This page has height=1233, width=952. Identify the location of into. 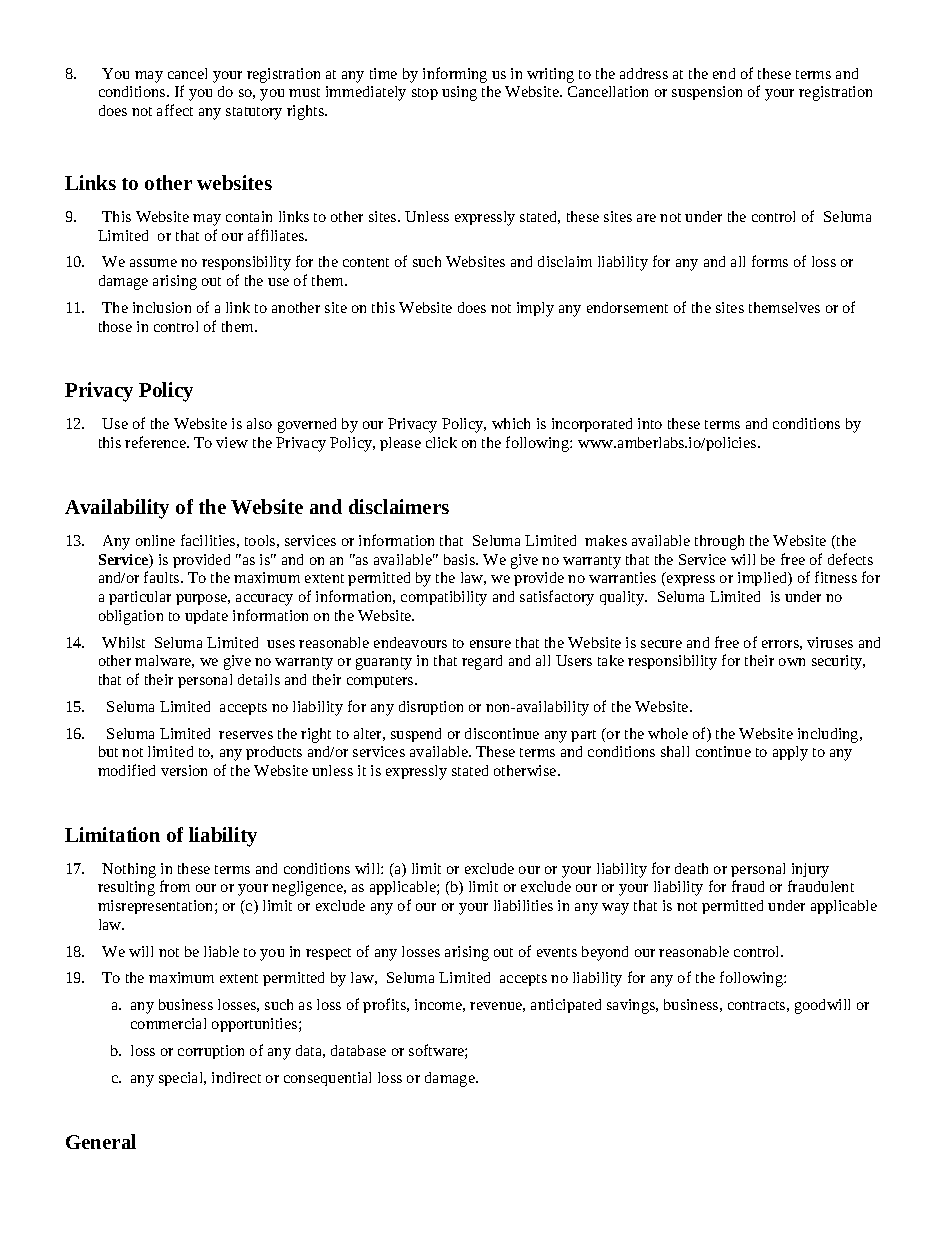
(650, 423).
